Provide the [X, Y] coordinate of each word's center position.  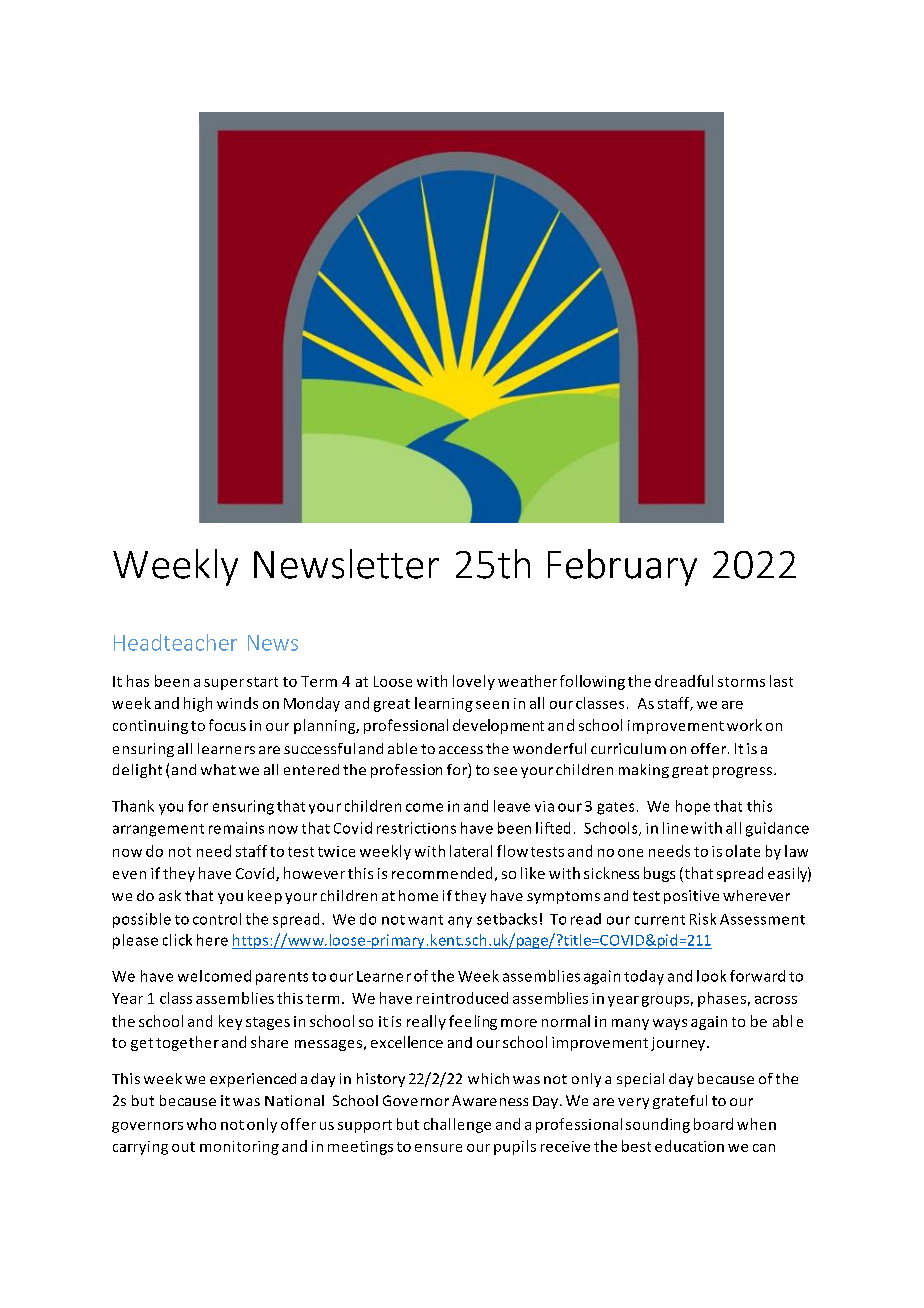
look [711, 976]
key [230, 1022]
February [622, 567]
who [201, 1124]
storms [741, 682]
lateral [471, 851]
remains [236, 828]
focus [227, 725]
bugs [659, 874]
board [713, 1124]
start [262, 682]
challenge [457, 1125]
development [498, 726]
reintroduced [462, 998]
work [744, 725]
